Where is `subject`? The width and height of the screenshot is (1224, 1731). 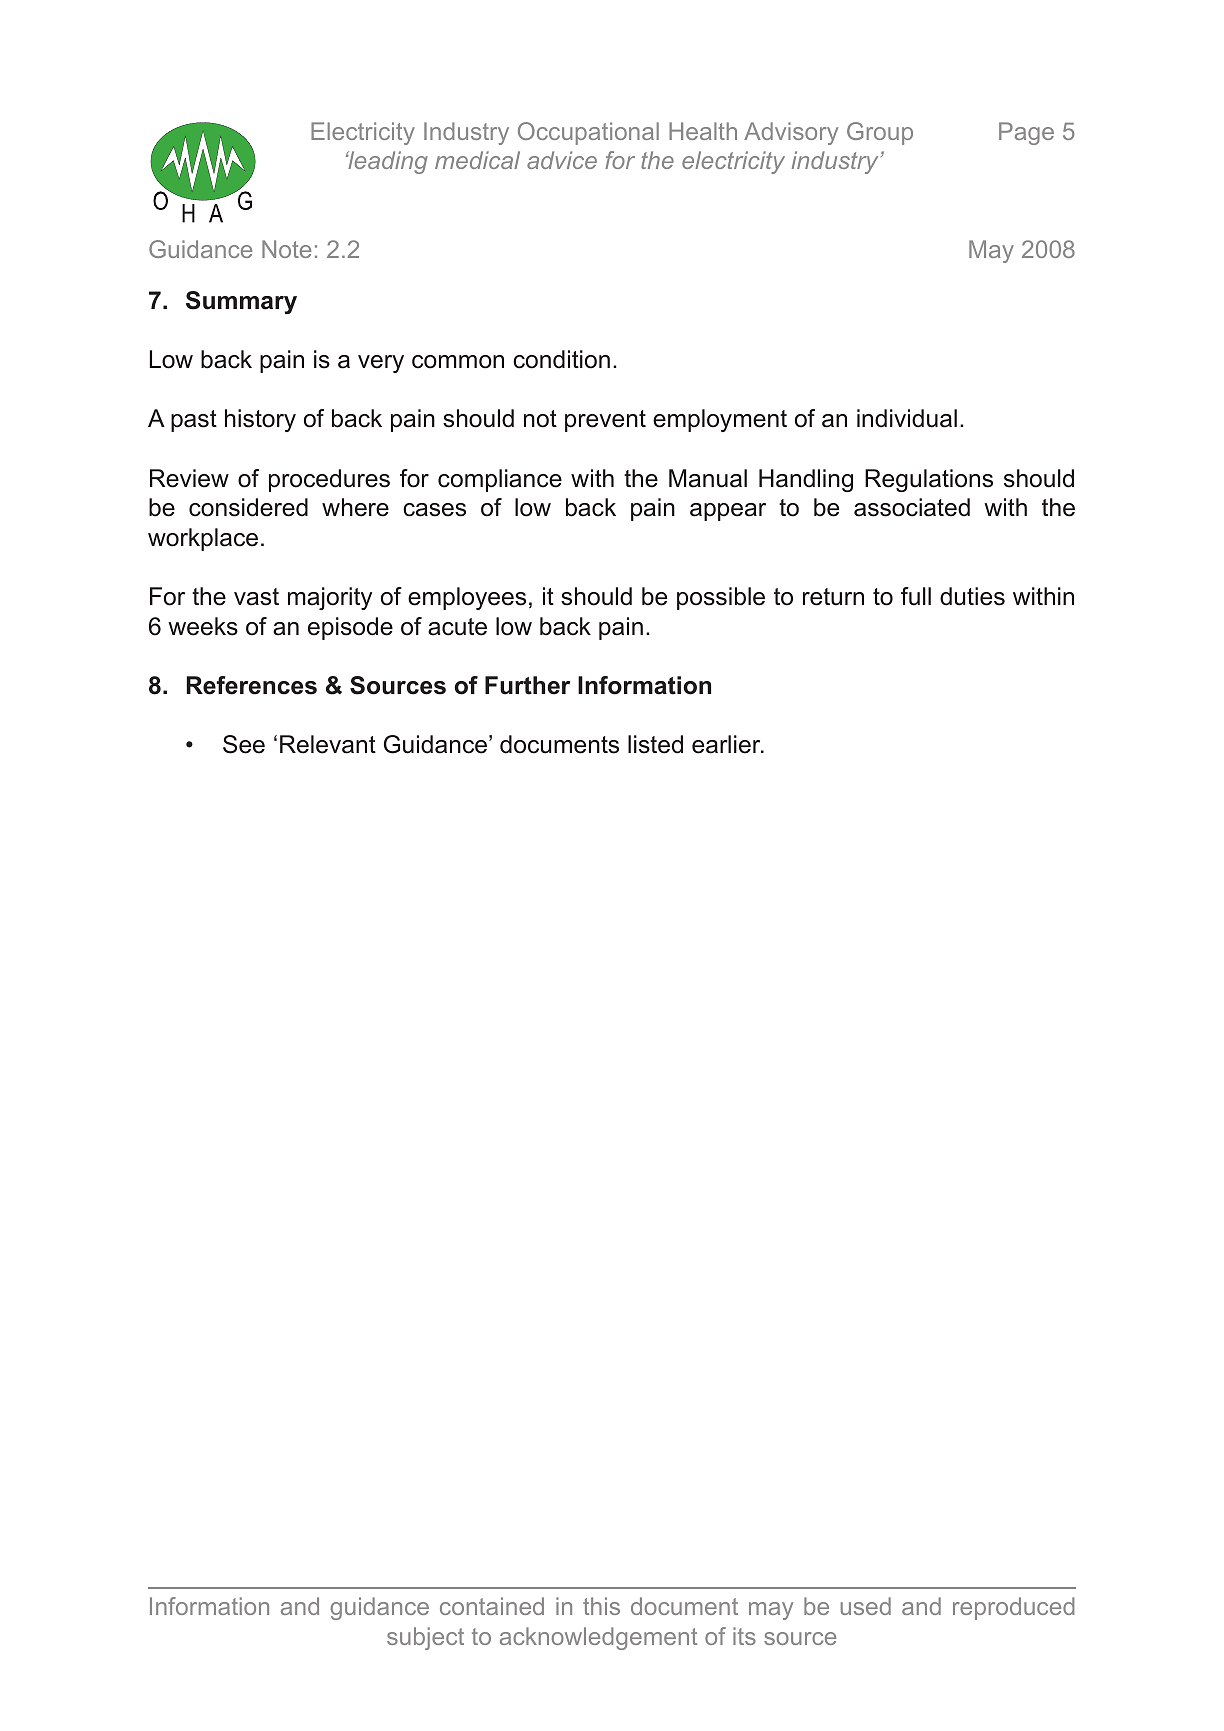 subject is located at coordinates (425, 1638).
